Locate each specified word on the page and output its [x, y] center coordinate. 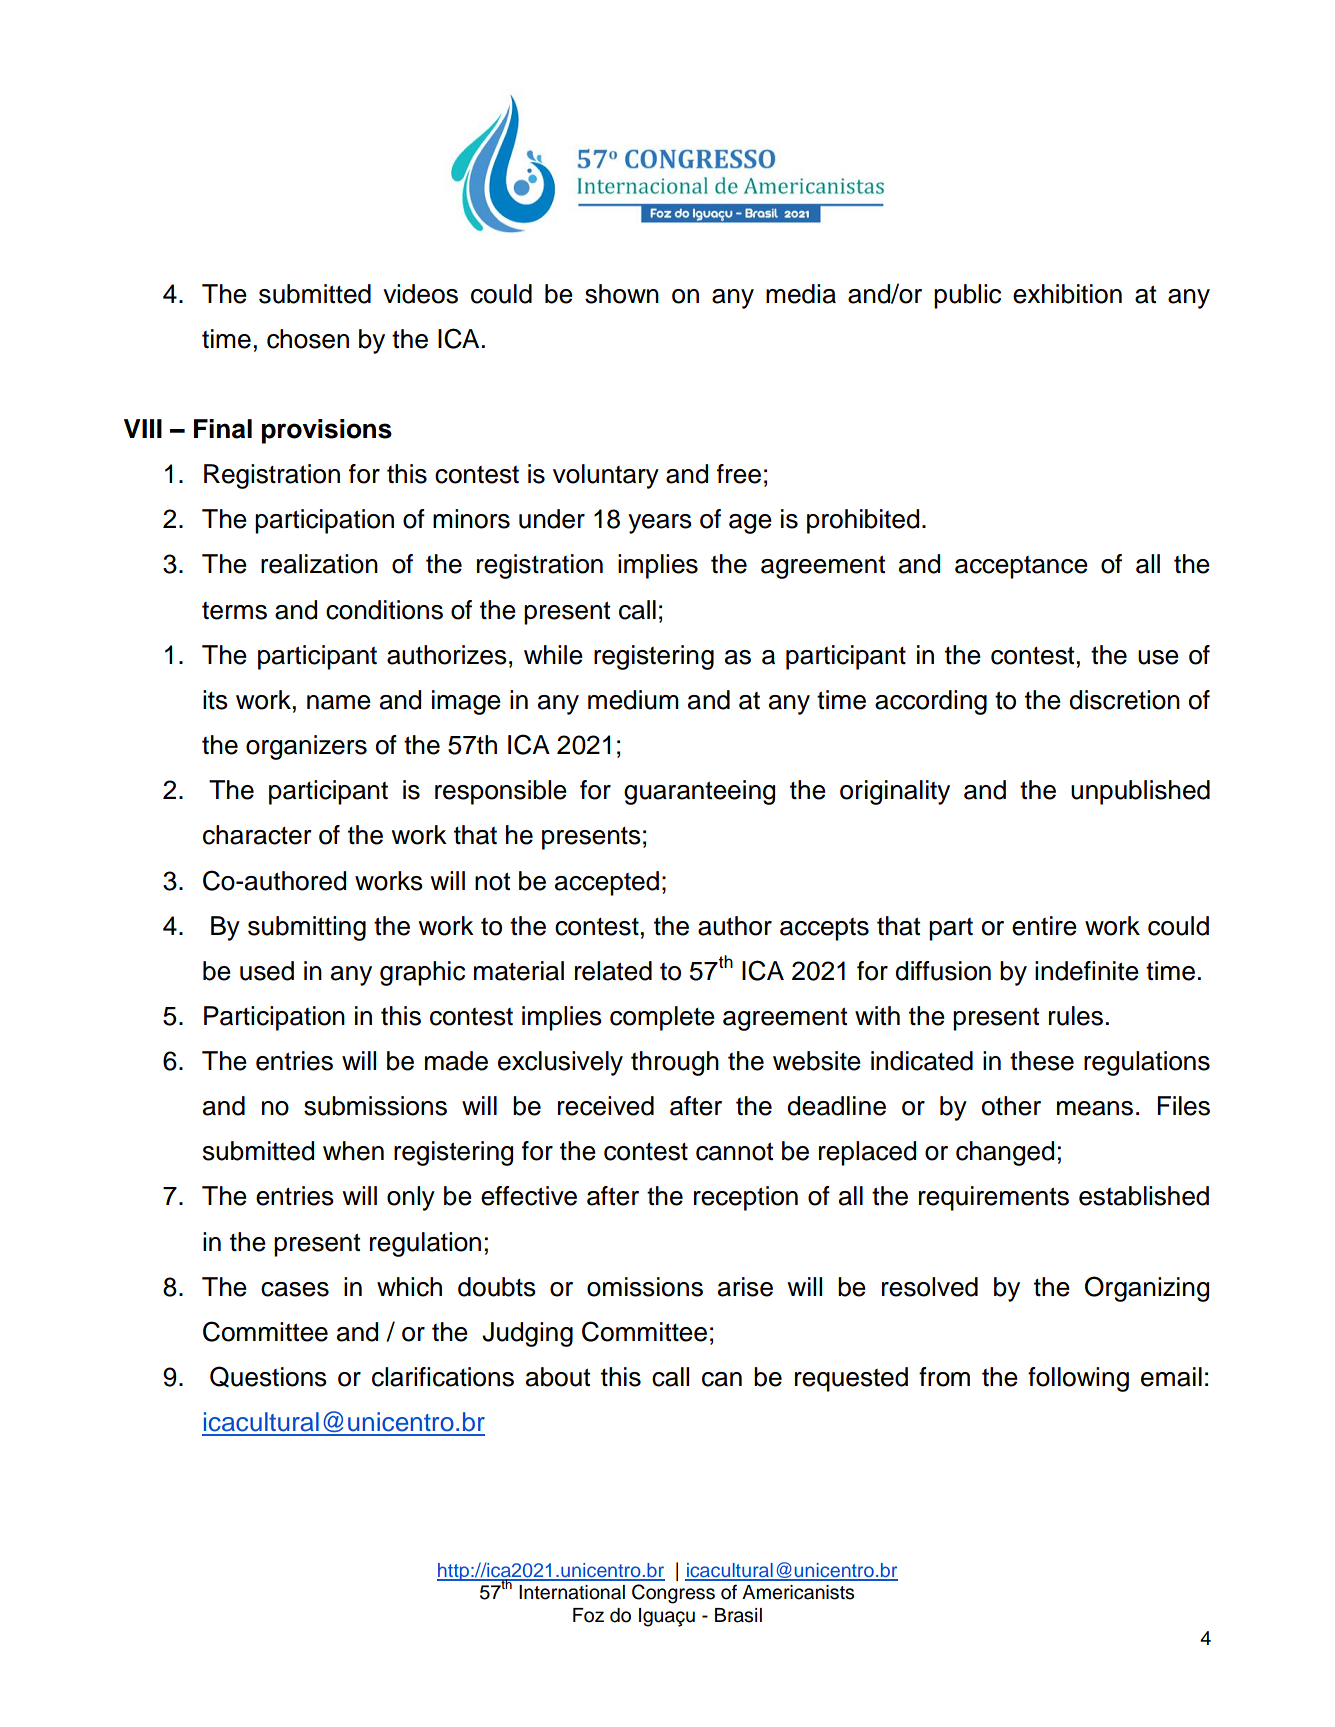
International [572, 1592]
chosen [308, 339]
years [660, 524]
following [1078, 1379]
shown [622, 294]
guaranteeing [699, 792]
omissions [645, 1287]
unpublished [1140, 792]
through [675, 1063]
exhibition [1067, 294]
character [257, 835]
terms [234, 611]
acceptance [1021, 567]
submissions [375, 1106]
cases [295, 1289]
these [1042, 1061]
